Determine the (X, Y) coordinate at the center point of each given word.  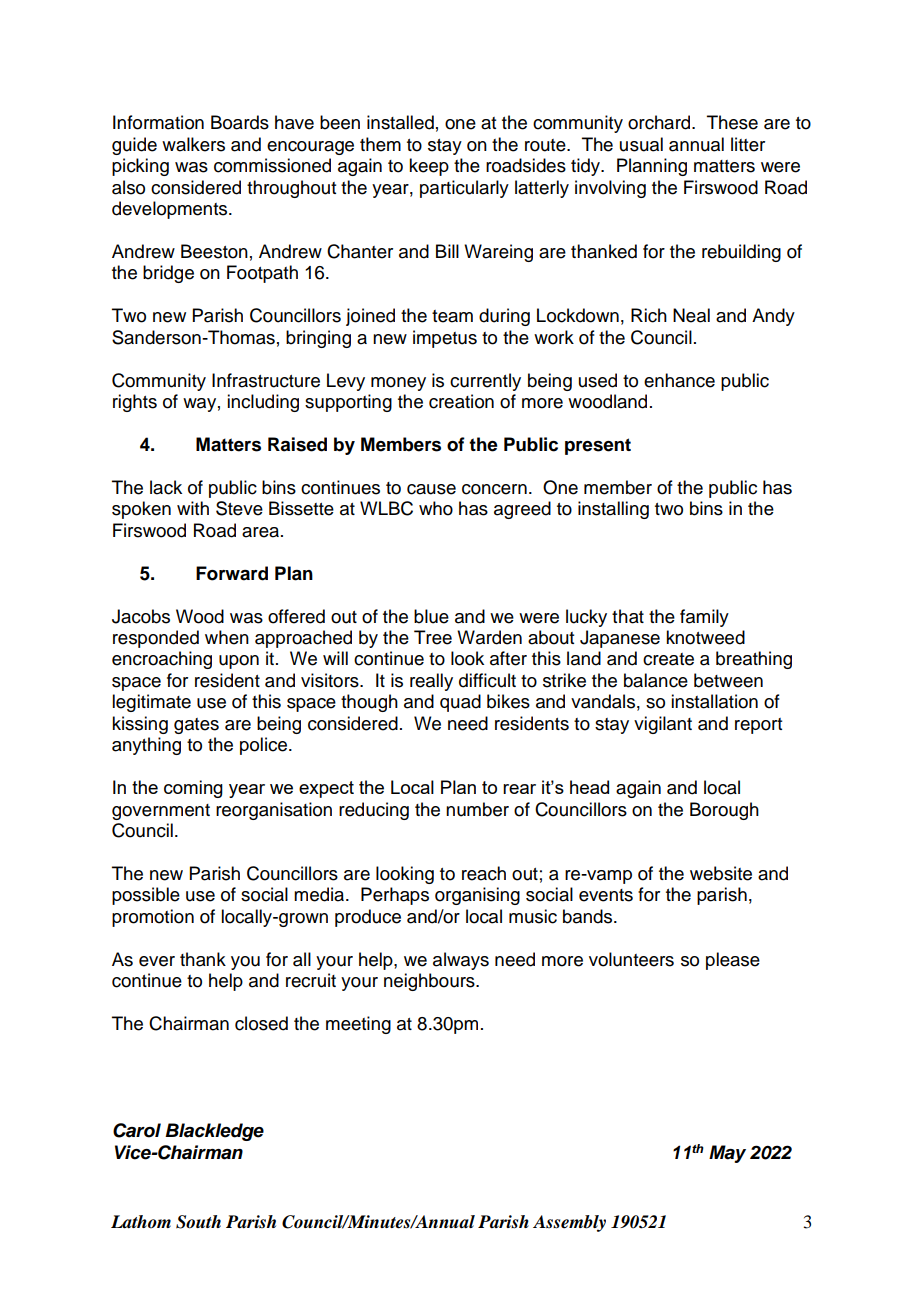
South (198, 1222)
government (161, 812)
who (436, 508)
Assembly (569, 1223)
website (721, 873)
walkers (193, 144)
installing (613, 510)
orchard (660, 122)
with (193, 508)
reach (484, 873)
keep (429, 167)
